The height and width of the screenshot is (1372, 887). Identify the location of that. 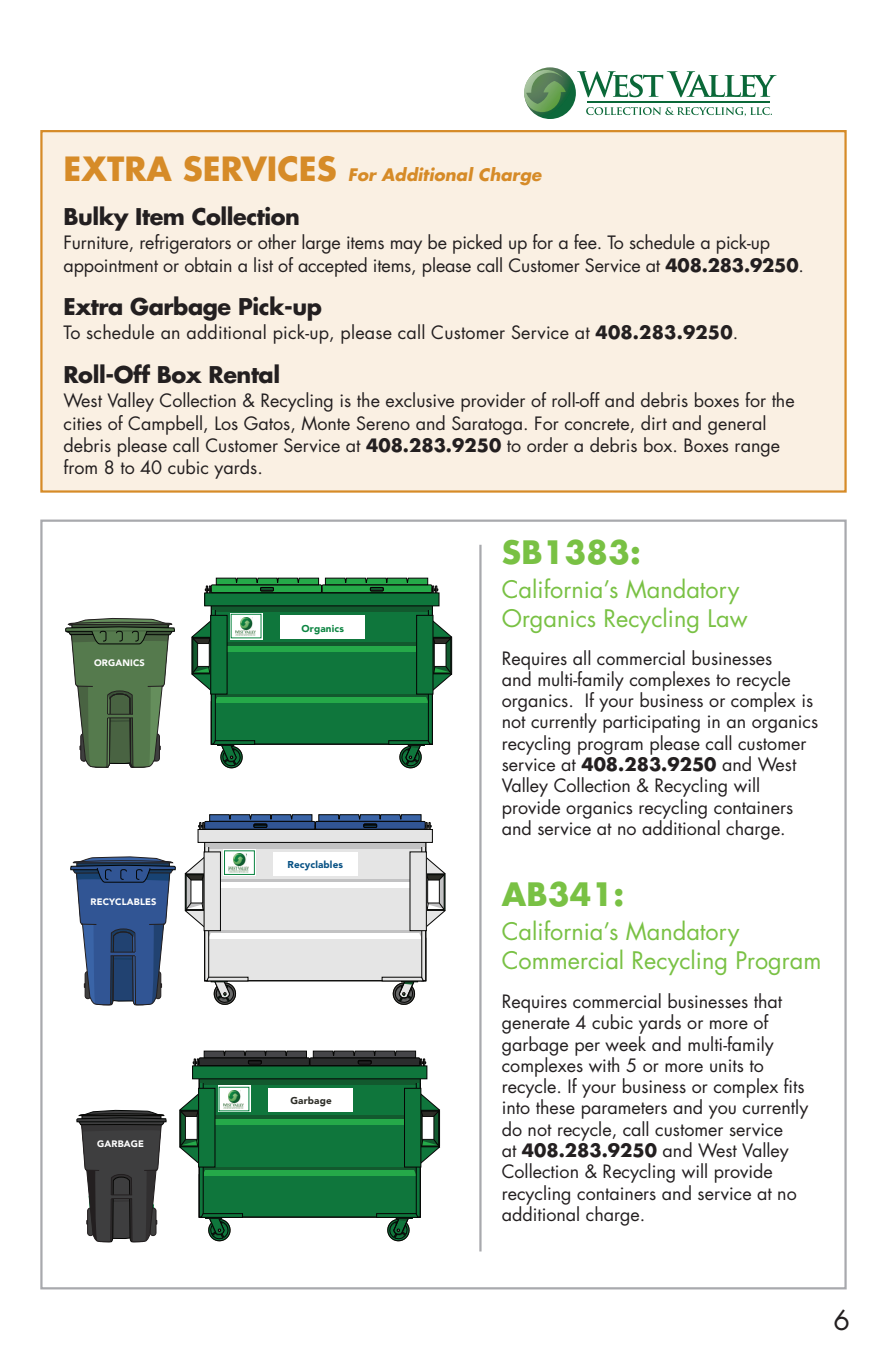
(768, 1000).
